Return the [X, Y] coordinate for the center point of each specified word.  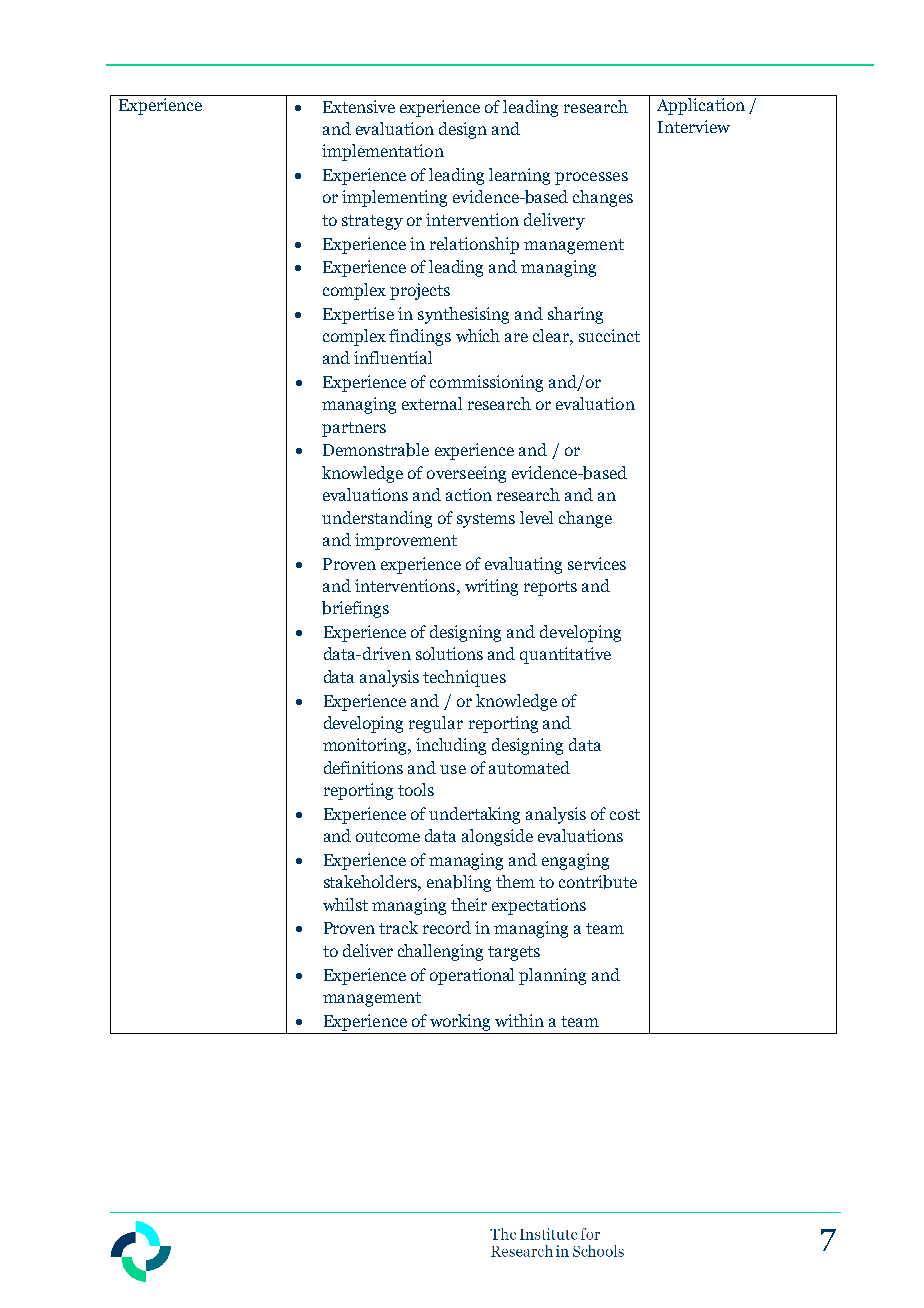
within [519, 1020]
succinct [609, 335]
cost [625, 814]
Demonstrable [376, 450]
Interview [694, 126]
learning [519, 176]
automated [529, 767]
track [398, 927]
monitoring [366, 746]
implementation [383, 152]
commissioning [486, 383]
